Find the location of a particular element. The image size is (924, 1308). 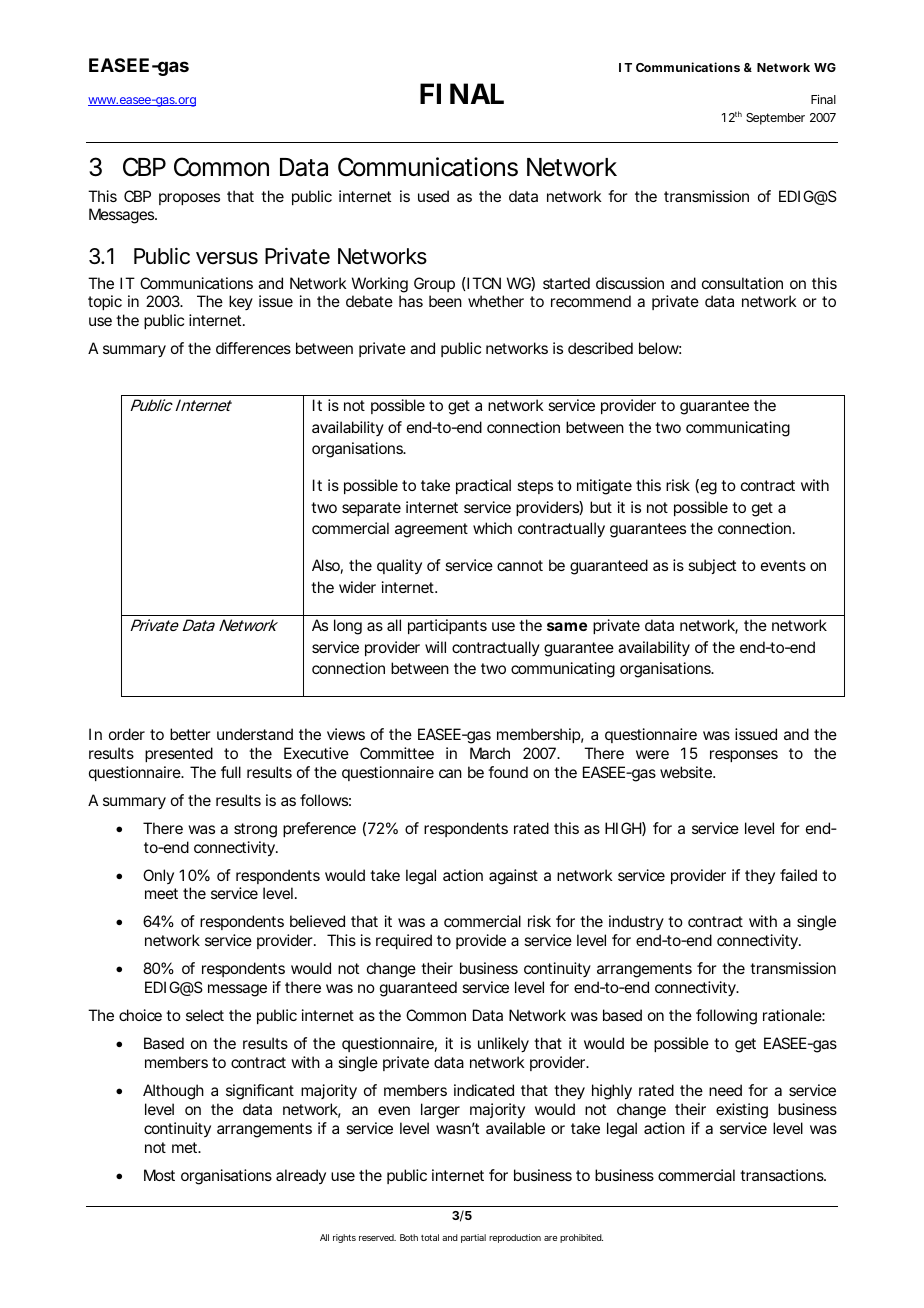

Only is located at coordinates (158, 876).
